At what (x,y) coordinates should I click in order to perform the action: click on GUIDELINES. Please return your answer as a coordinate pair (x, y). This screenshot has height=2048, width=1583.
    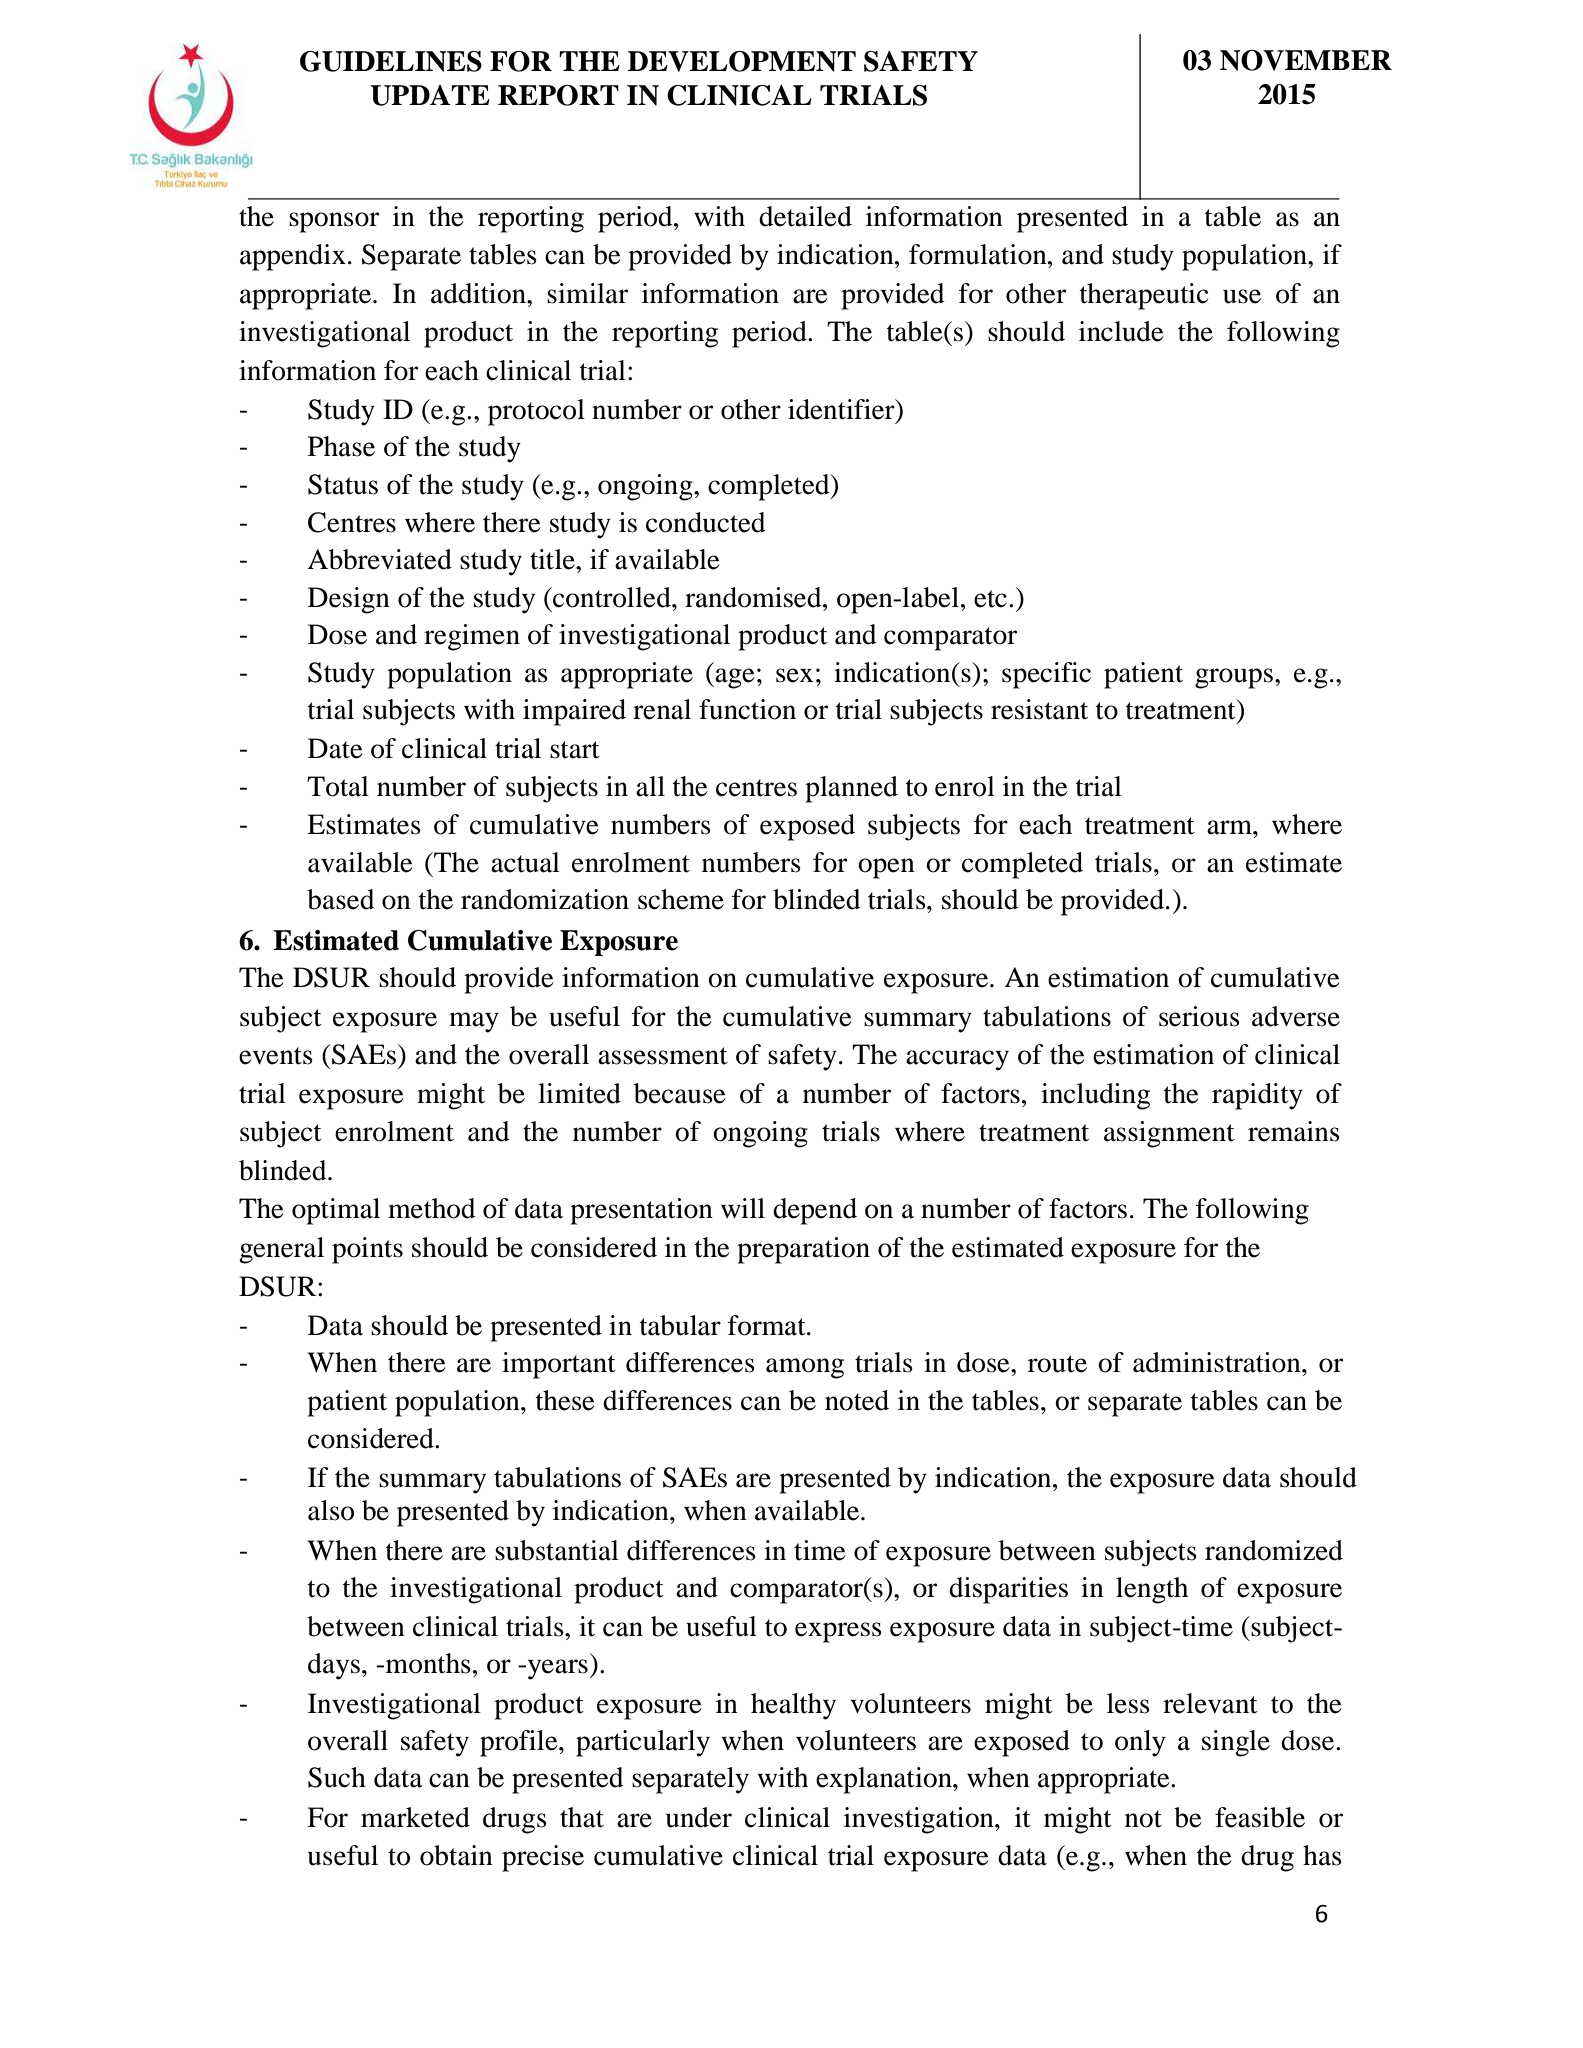
    Looking at the image, I should click on (391, 61).
